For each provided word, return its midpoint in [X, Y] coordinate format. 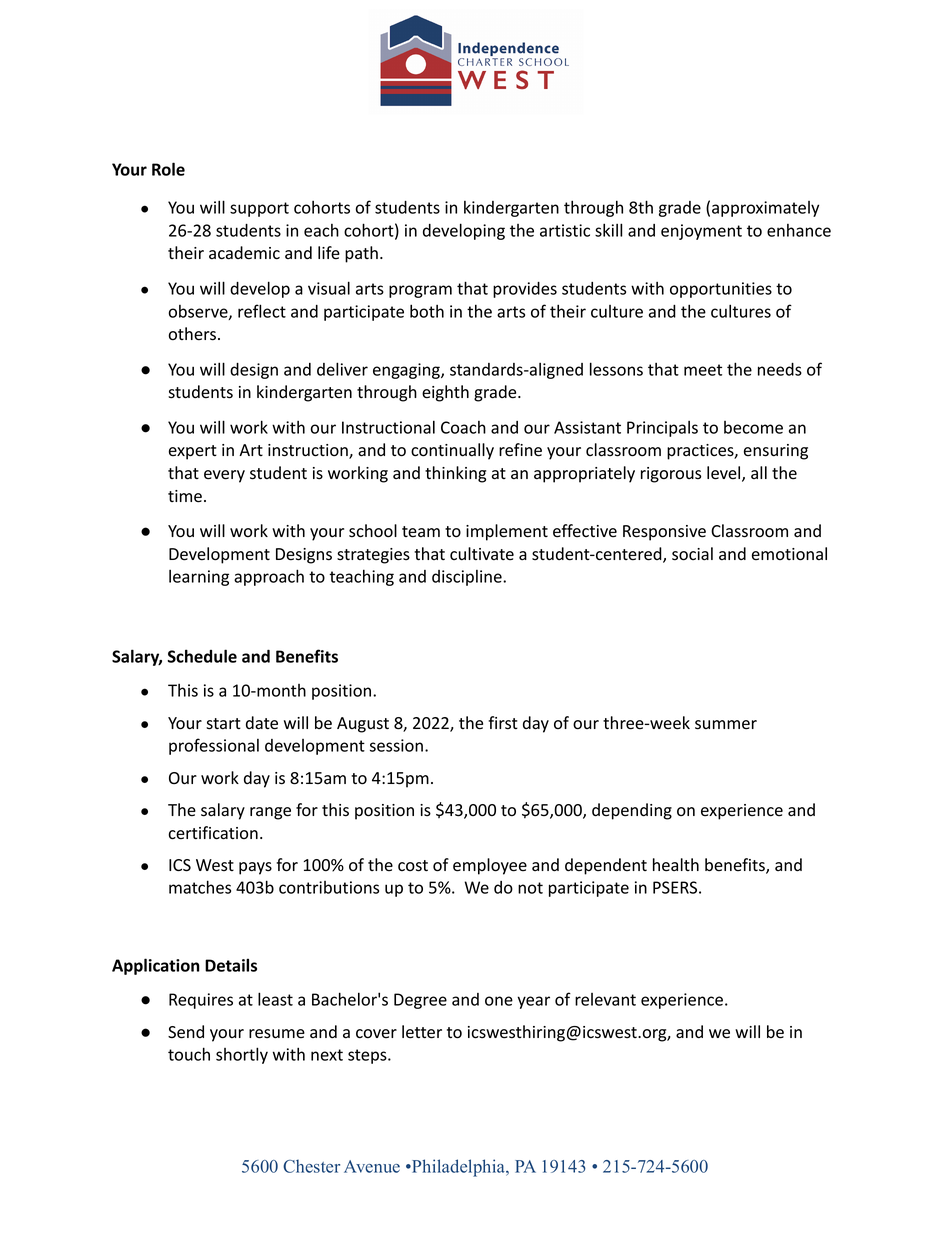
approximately [765, 209]
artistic [565, 230]
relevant [605, 999]
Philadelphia [458, 1168]
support [259, 209]
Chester [311, 1166]
